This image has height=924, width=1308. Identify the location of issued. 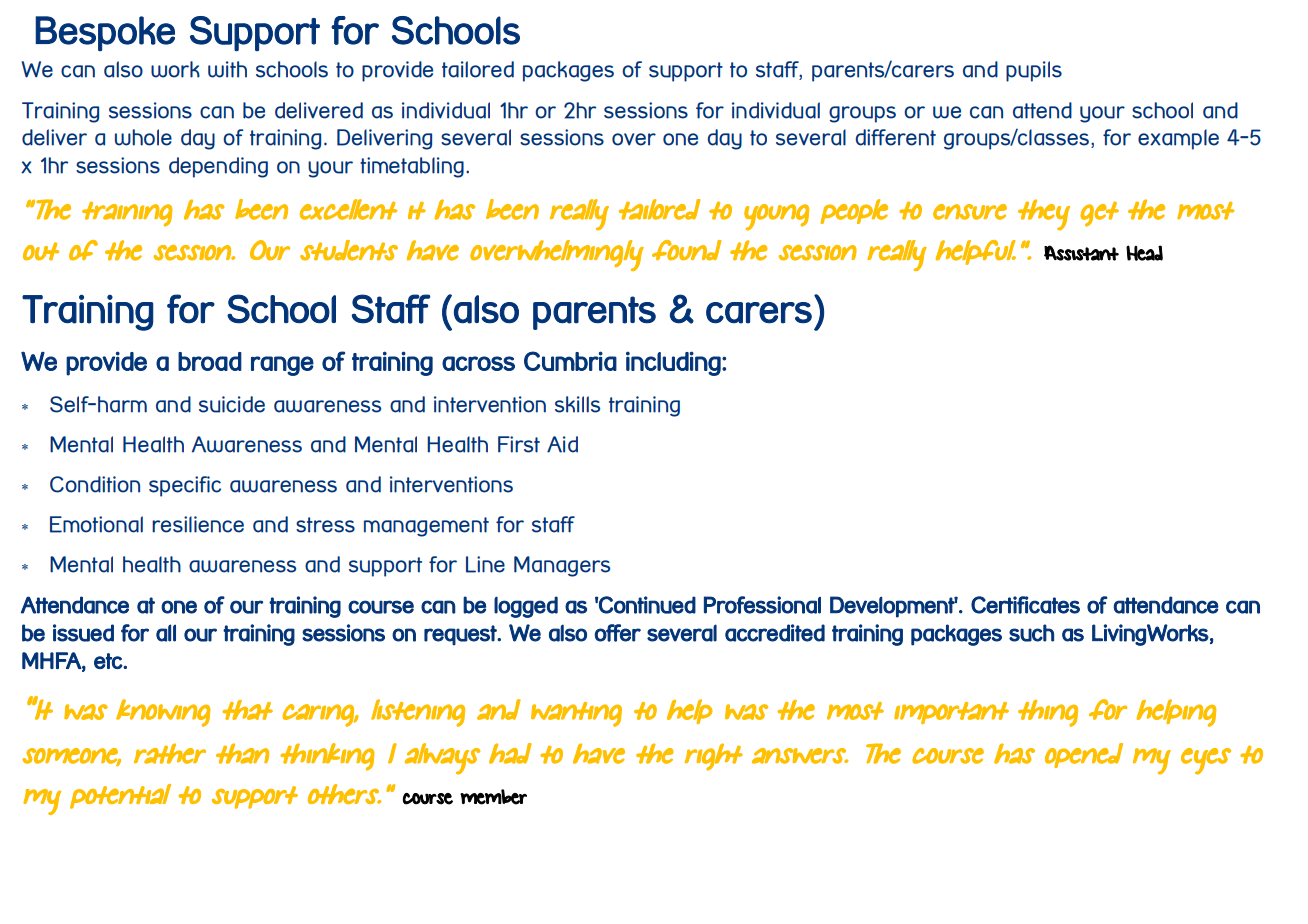
(83, 633).
